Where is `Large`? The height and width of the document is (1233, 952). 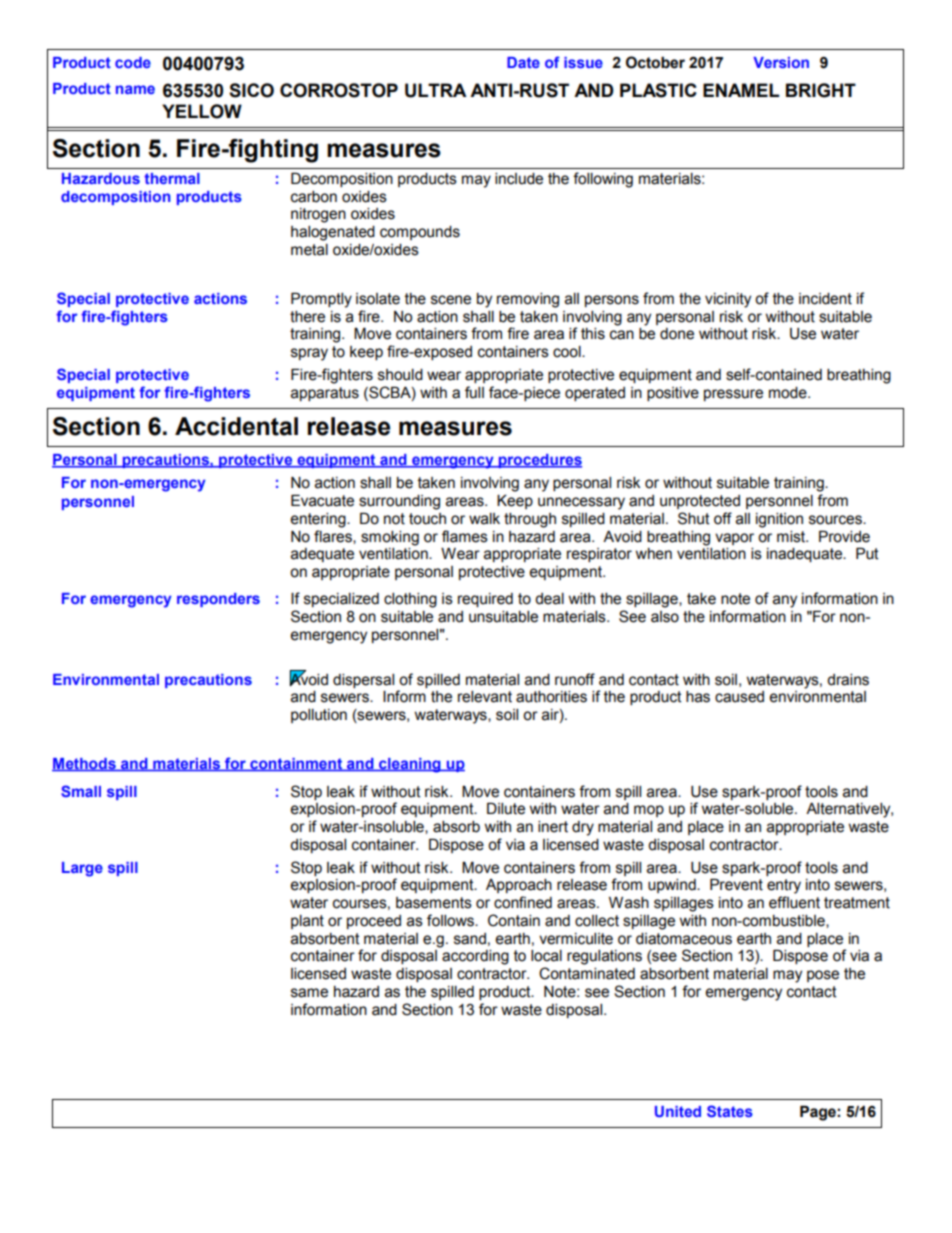 Large is located at coordinates (82, 869).
